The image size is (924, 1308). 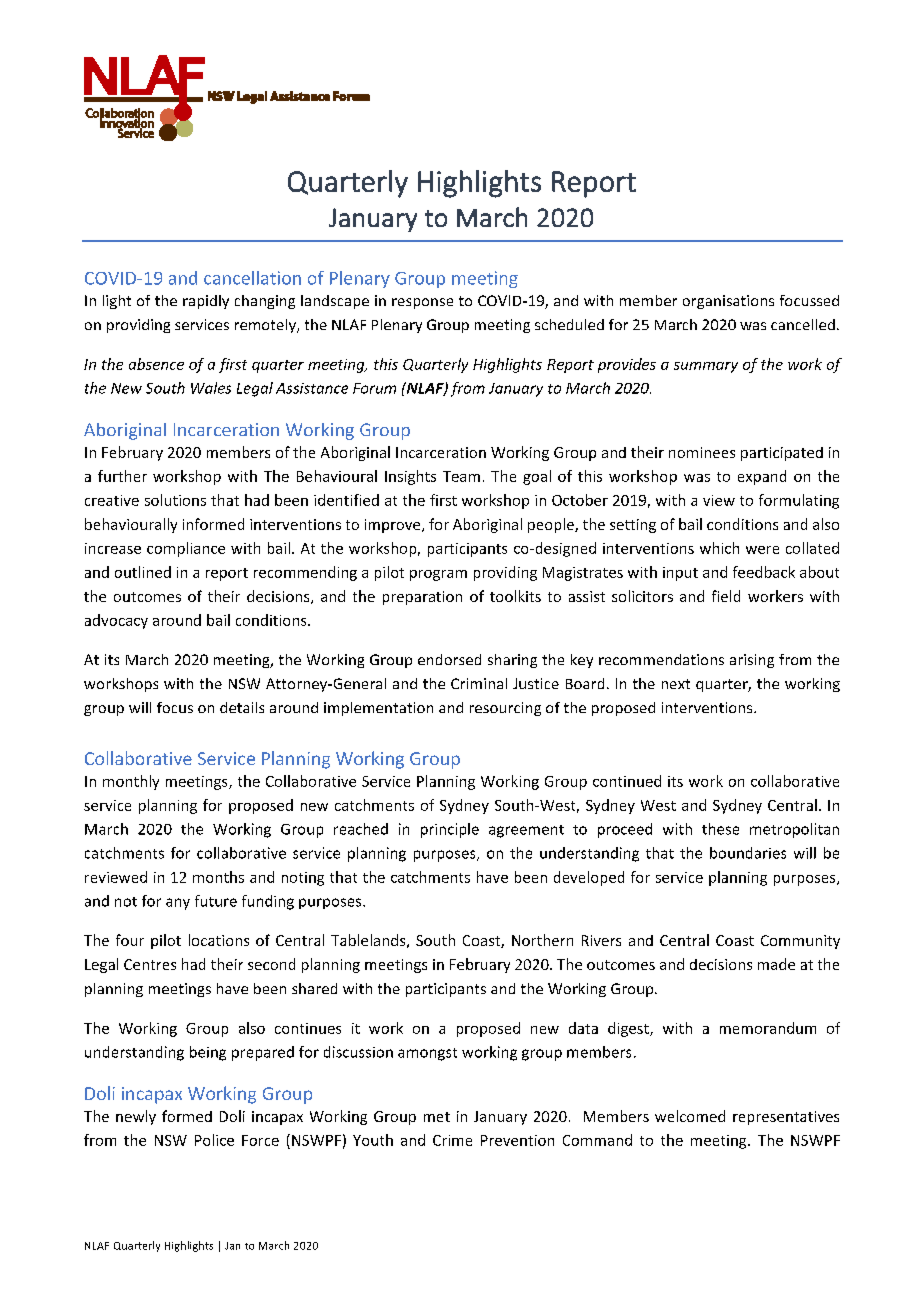 What do you see at coordinates (800, 942) in the page?
I see `Community` at bounding box center [800, 942].
